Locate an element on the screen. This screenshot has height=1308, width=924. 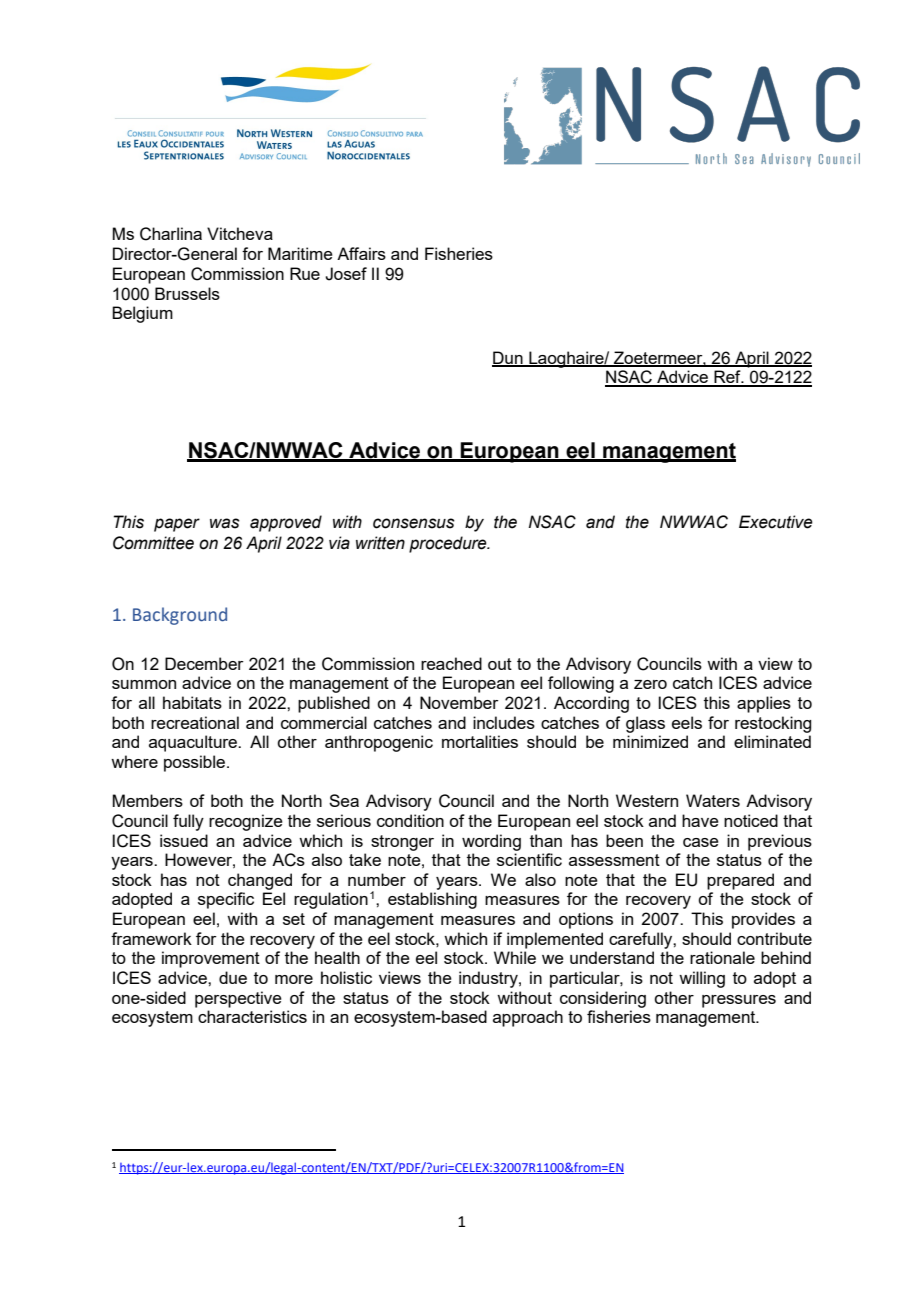
Brussels is located at coordinates (187, 293).
